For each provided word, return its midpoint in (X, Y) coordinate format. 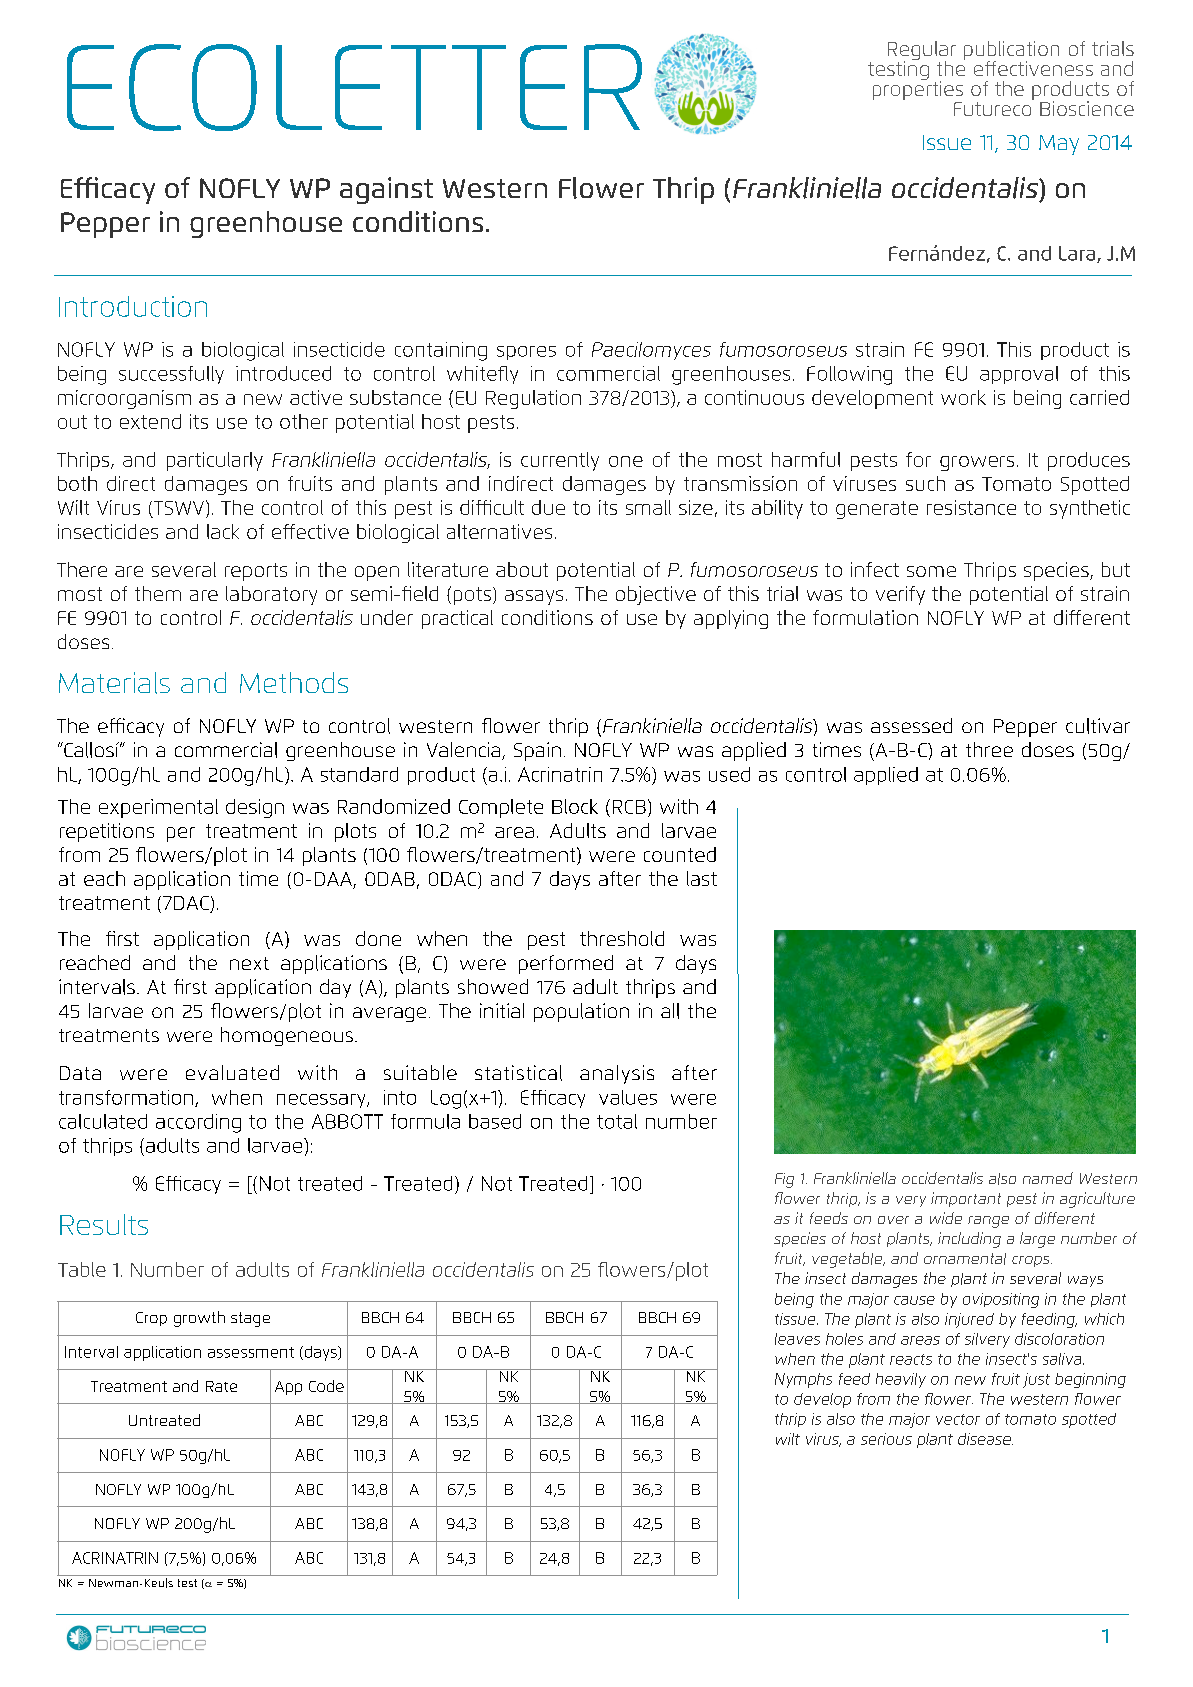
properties (918, 89)
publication (1011, 51)
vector (958, 1419)
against (386, 190)
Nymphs (803, 1380)
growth (199, 1319)
